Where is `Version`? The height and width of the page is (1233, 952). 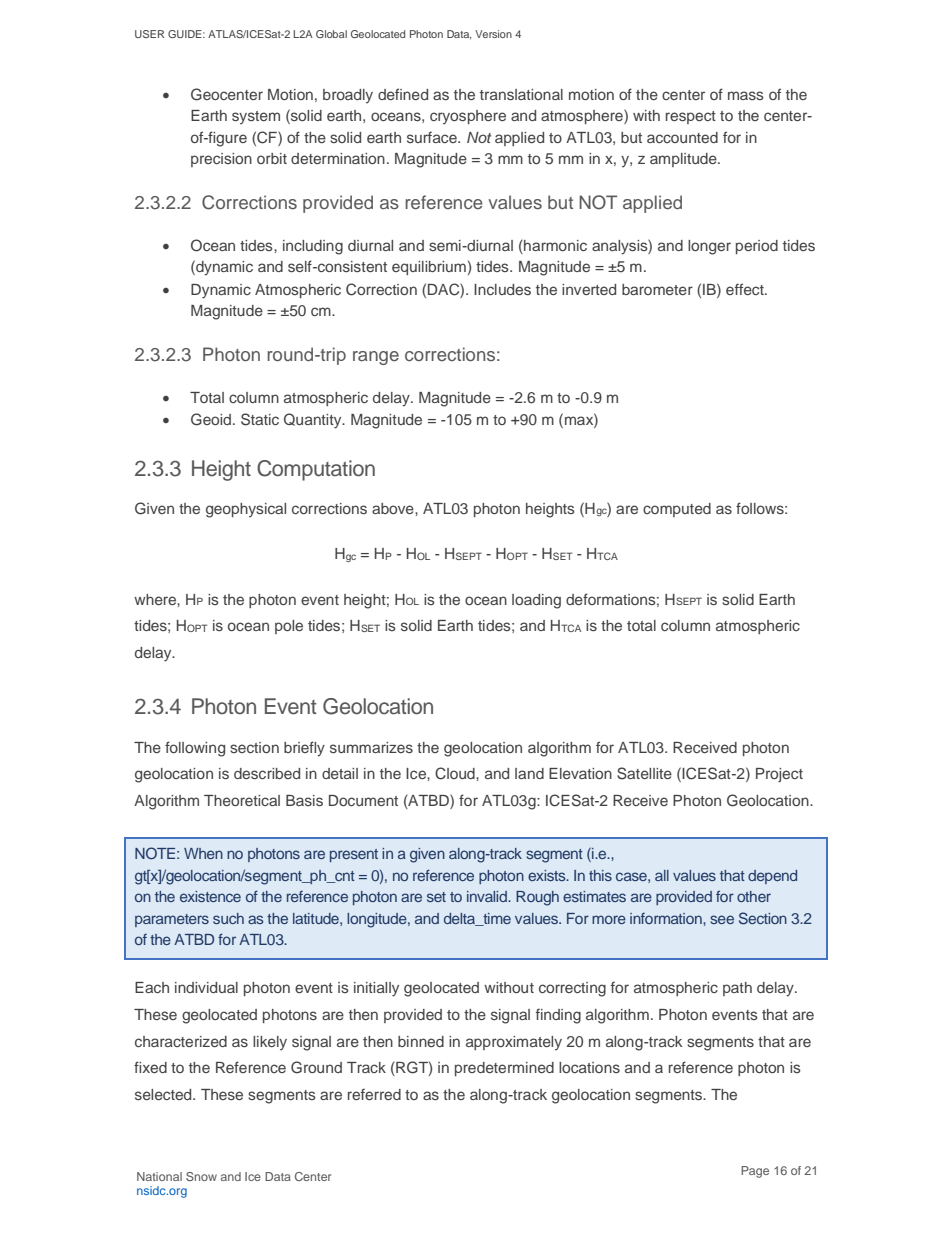
Version is located at coordinates (493, 34).
